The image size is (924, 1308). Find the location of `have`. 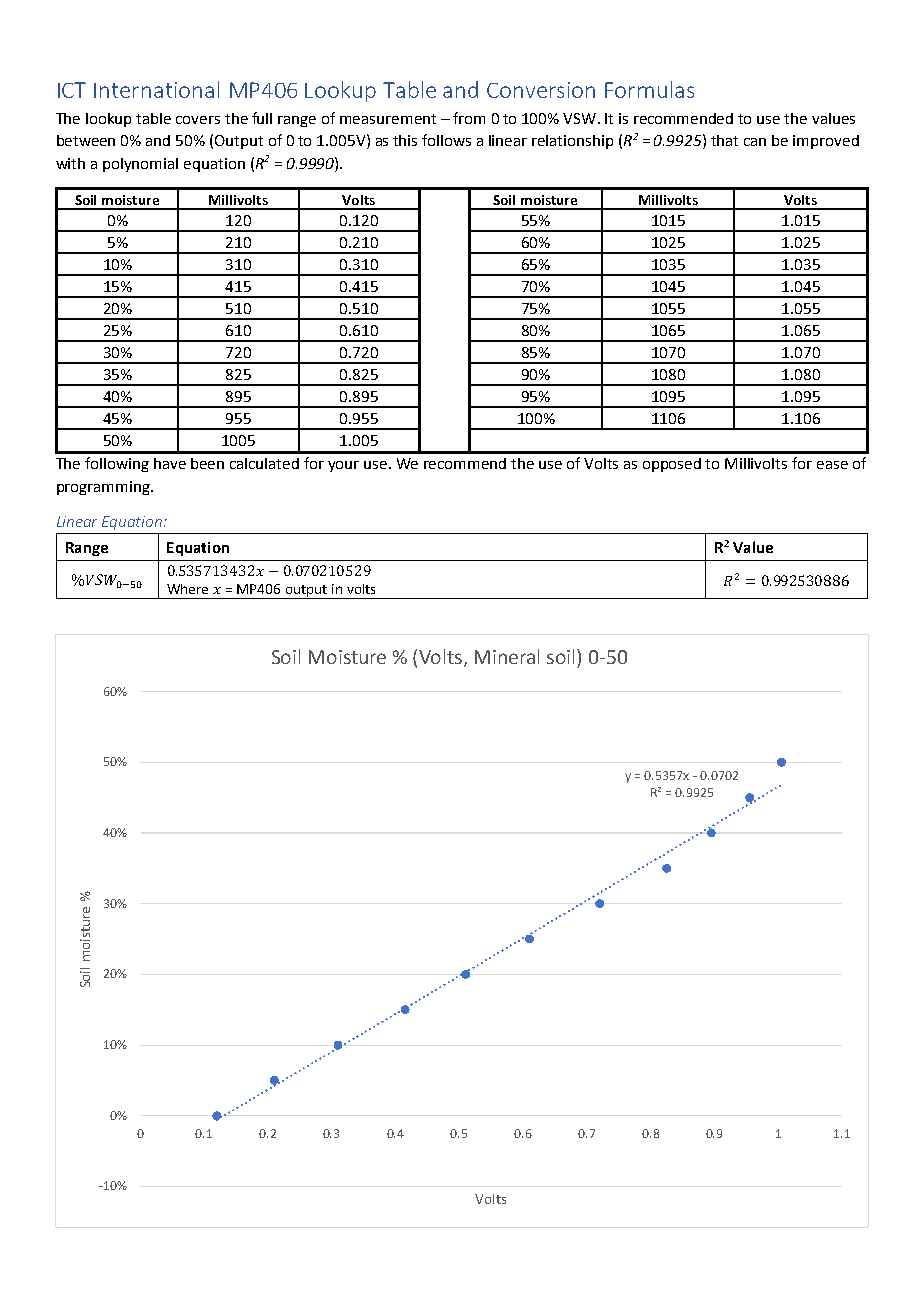

have is located at coordinates (170, 463).
